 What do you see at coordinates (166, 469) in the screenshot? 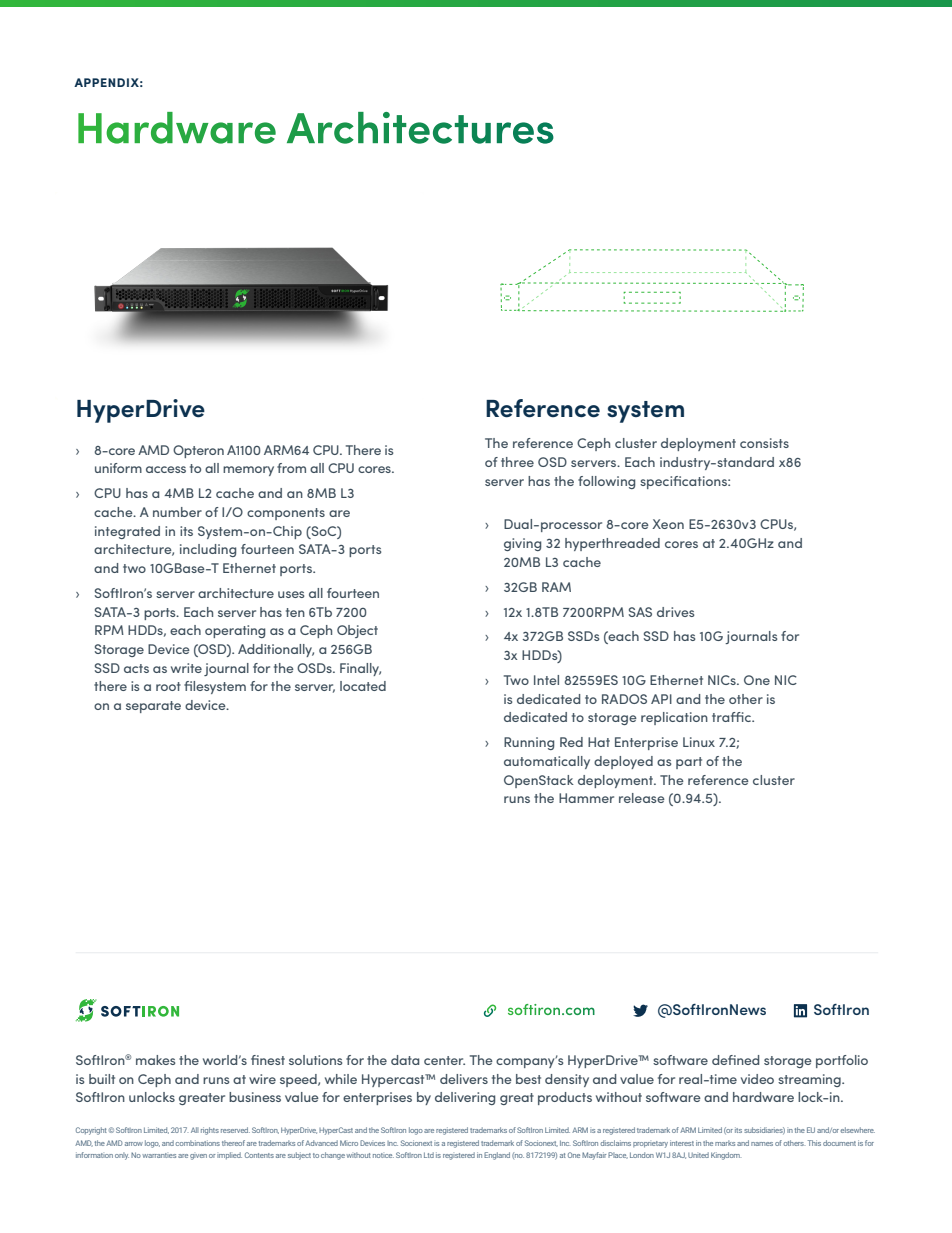
I see `access` at bounding box center [166, 469].
